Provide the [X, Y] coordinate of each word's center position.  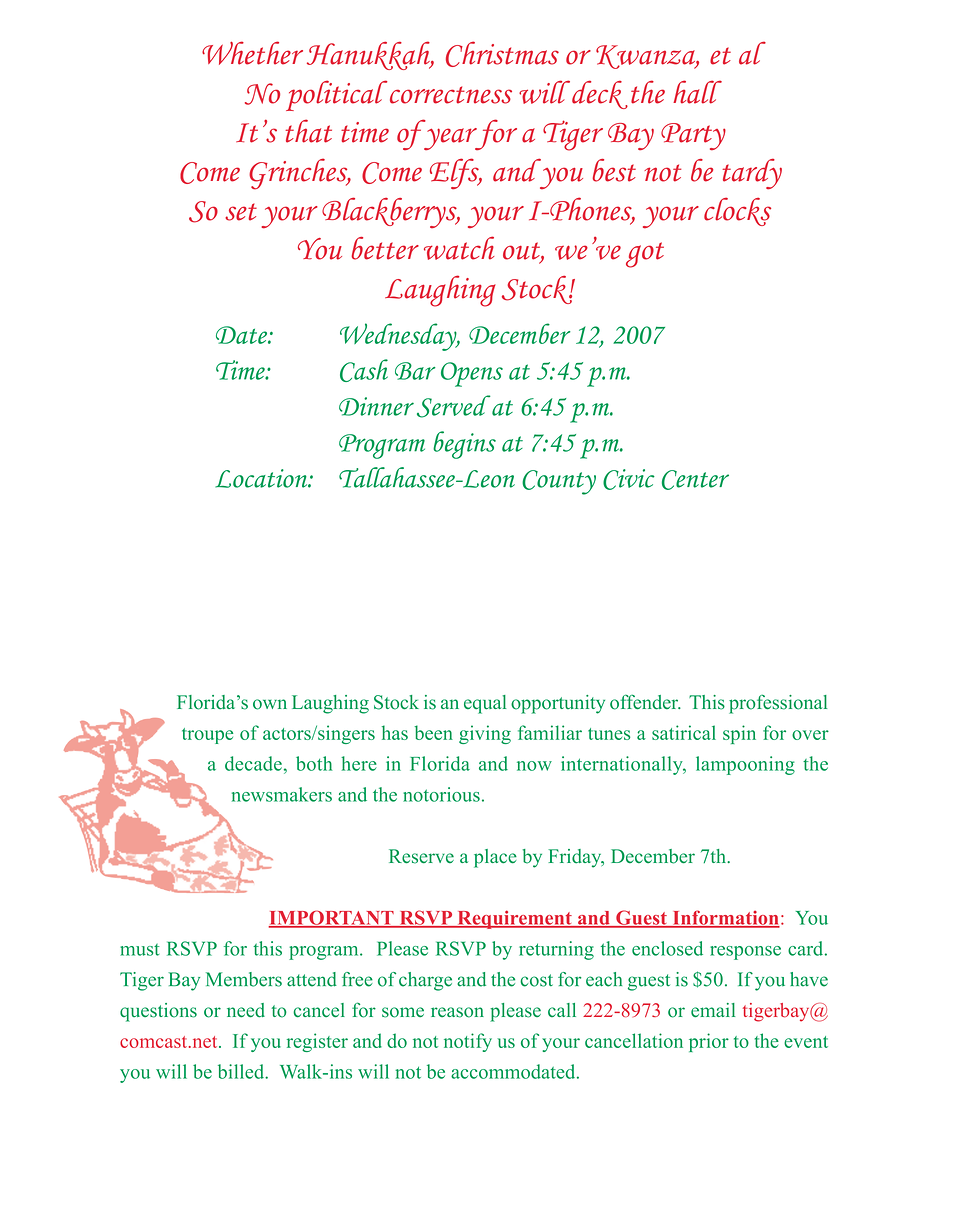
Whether [252, 53]
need [246, 1010]
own [270, 704]
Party [693, 137]
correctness [451, 95]
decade [253, 763]
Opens [472, 374]
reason [457, 1012]
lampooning [745, 765]
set [241, 212]
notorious [441, 794]
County [559, 482]
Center [695, 480]
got [645, 255]
